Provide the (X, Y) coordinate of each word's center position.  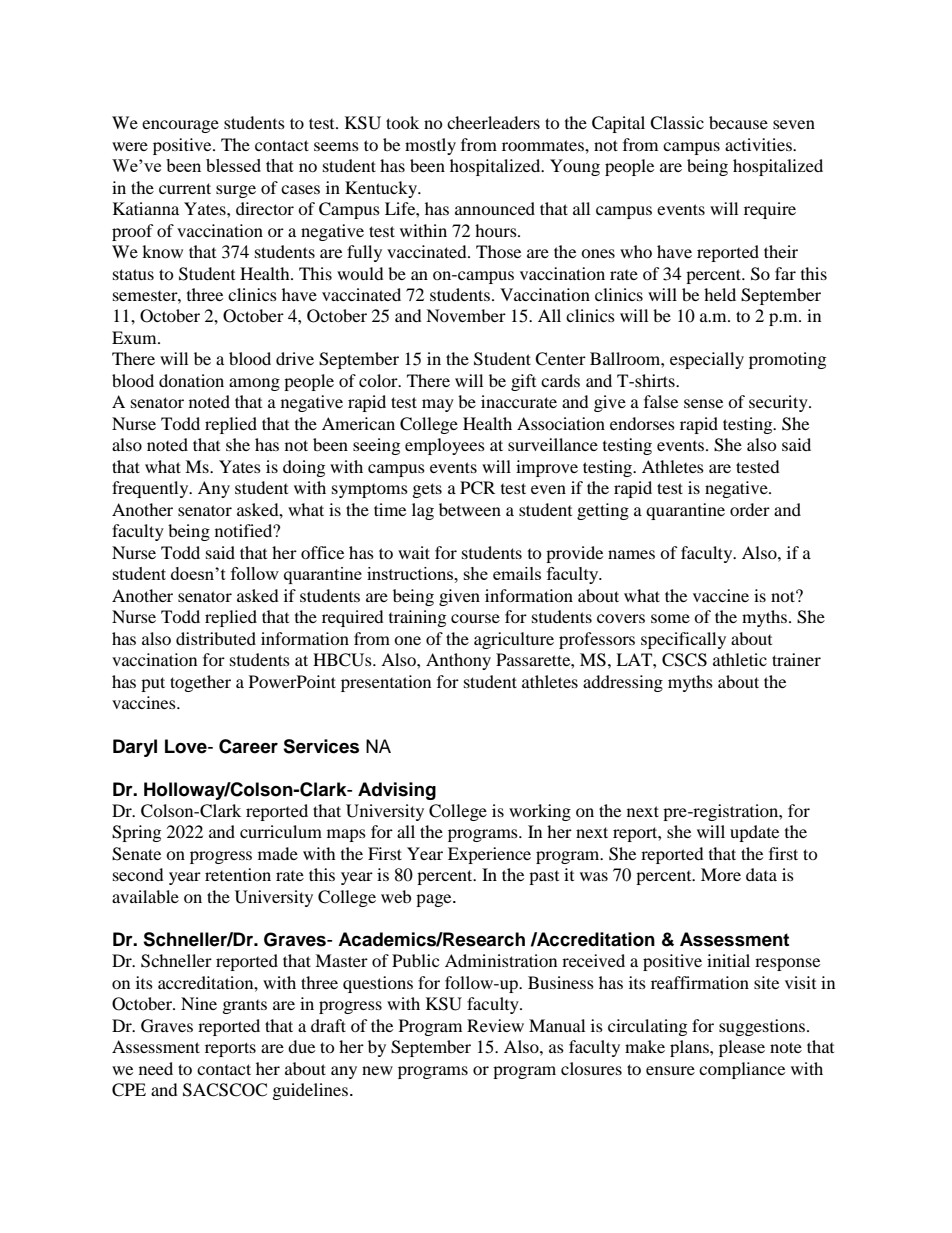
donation (191, 380)
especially (707, 360)
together (200, 683)
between (470, 509)
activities (759, 144)
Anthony (458, 661)
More (721, 874)
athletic (740, 659)
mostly (430, 146)
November (466, 315)
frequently (151, 489)
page (435, 900)
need (156, 1068)
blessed (233, 165)
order (750, 509)
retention (238, 874)
